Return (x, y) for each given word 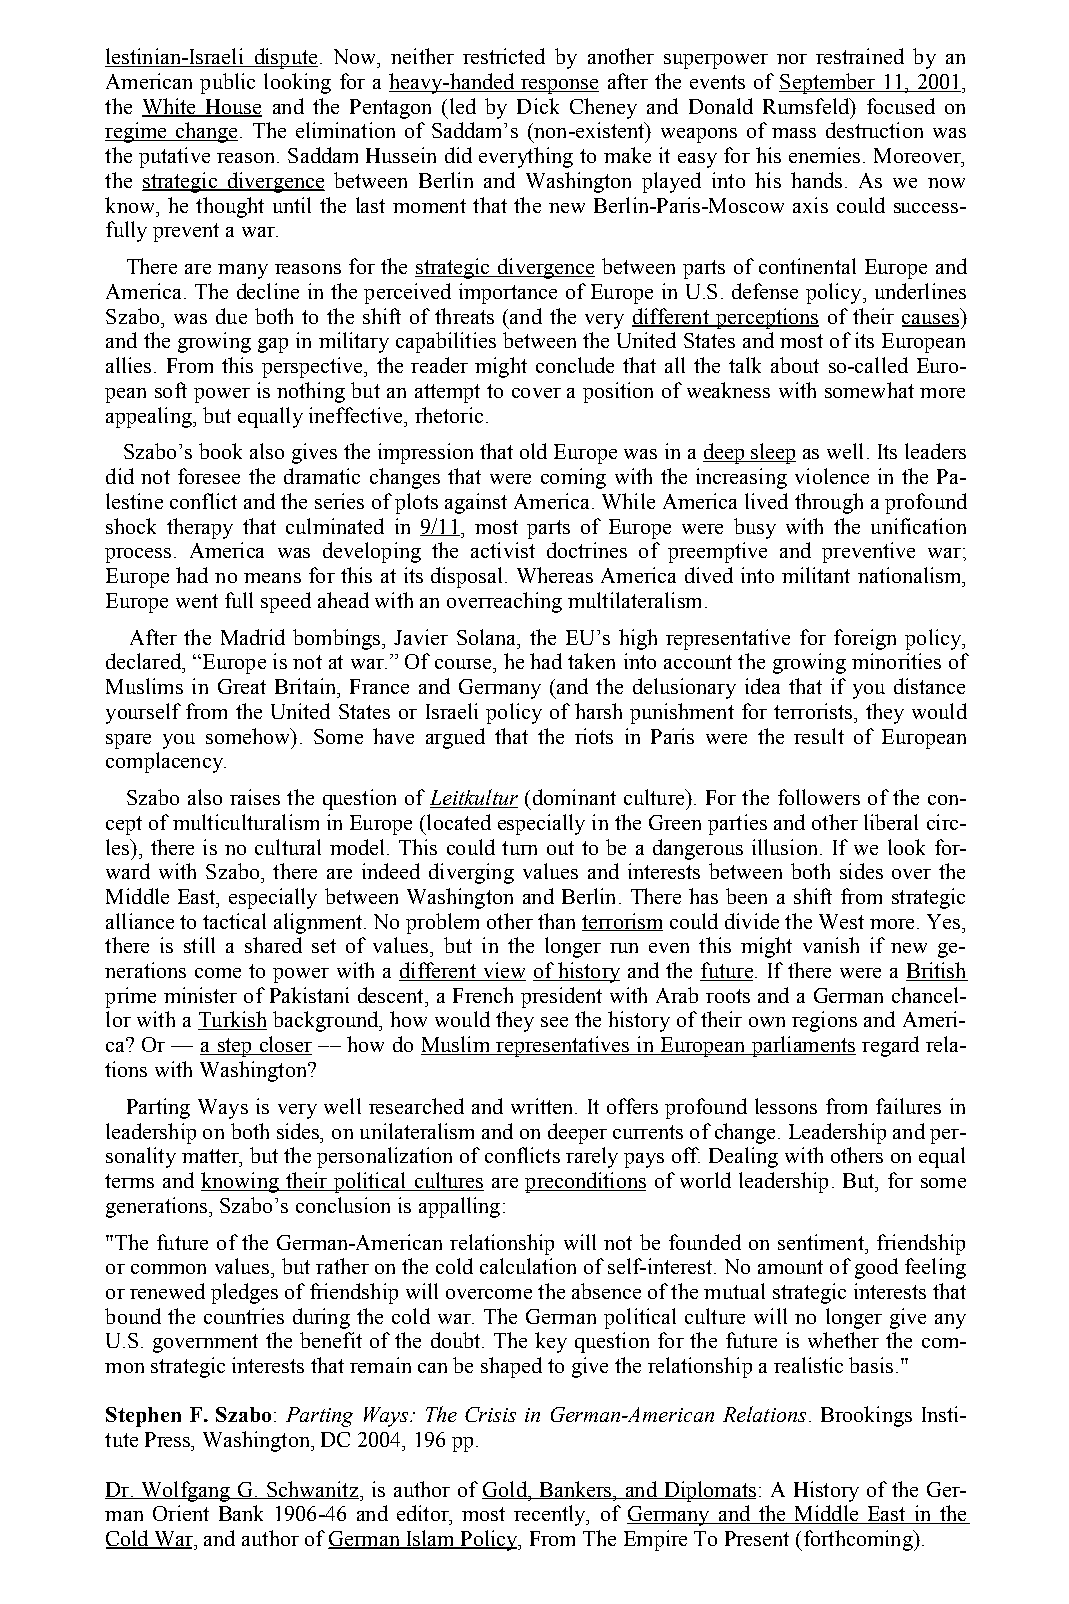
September (828, 83)
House (232, 108)
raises (255, 797)
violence (832, 476)
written (541, 1106)
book (220, 451)
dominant (574, 797)
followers (819, 797)
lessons (786, 1106)
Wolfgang (185, 1491)
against (476, 503)
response (559, 86)
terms (129, 1181)
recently (551, 1515)
